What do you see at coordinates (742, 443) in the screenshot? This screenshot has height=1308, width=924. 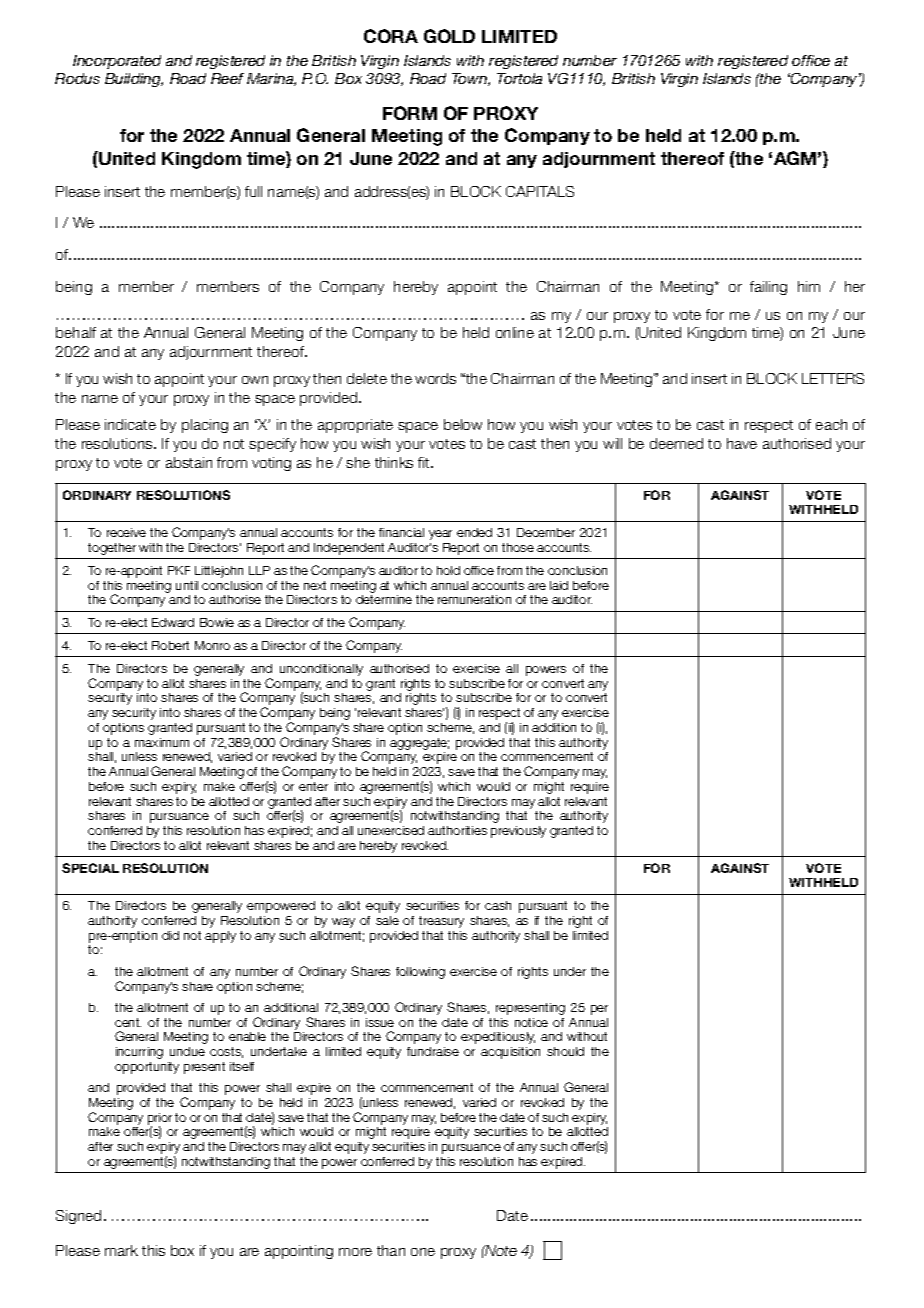 I see `have` at bounding box center [742, 443].
